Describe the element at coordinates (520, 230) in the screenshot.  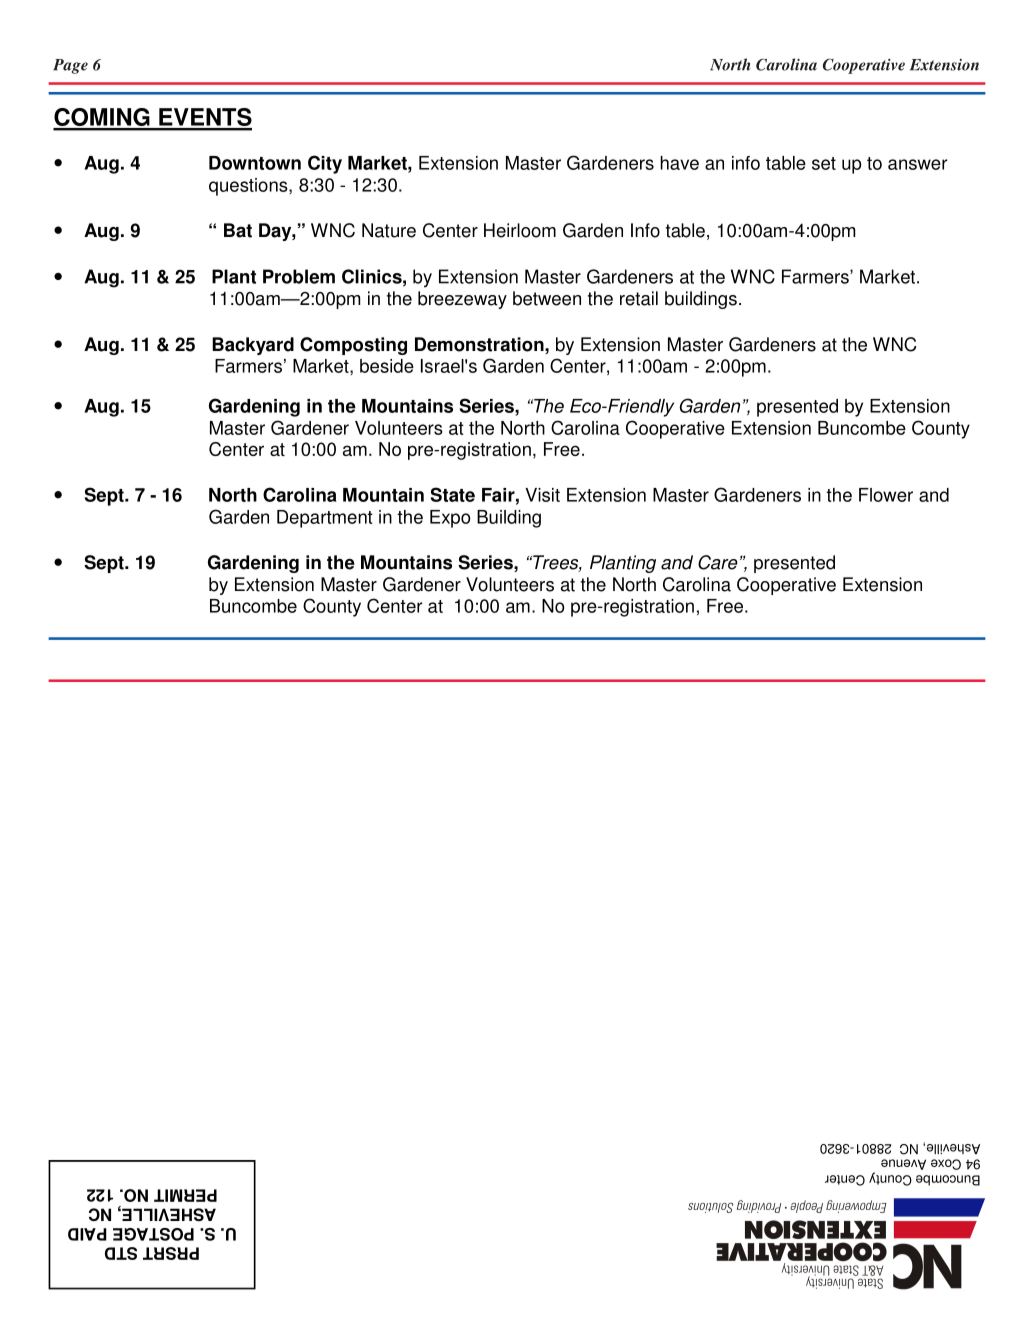
I see `Heirloom` at that location.
